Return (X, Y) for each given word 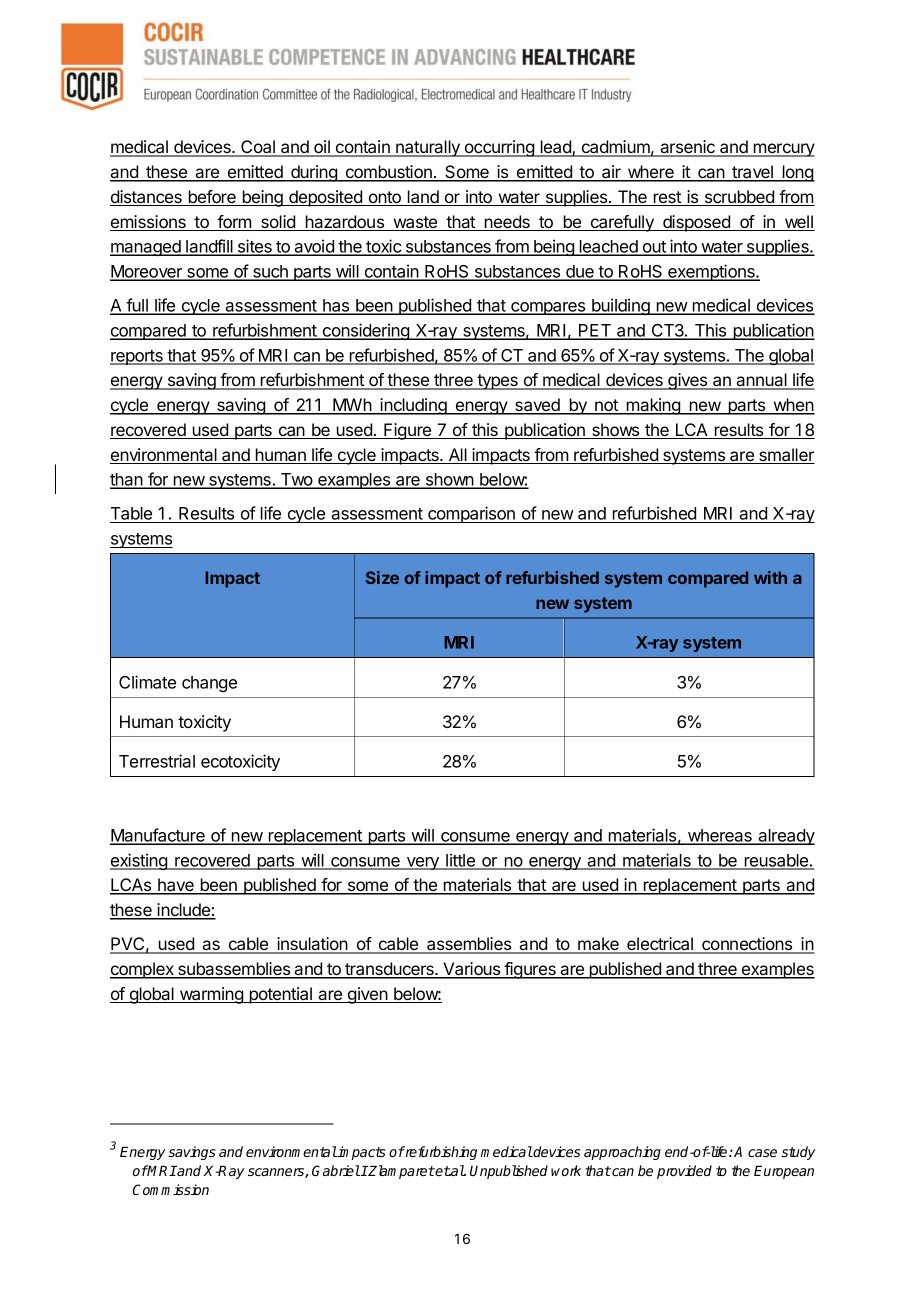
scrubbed (739, 198)
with (770, 577)
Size (382, 577)
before (212, 198)
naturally (428, 148)
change (209, 684)
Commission (171, 1189)
